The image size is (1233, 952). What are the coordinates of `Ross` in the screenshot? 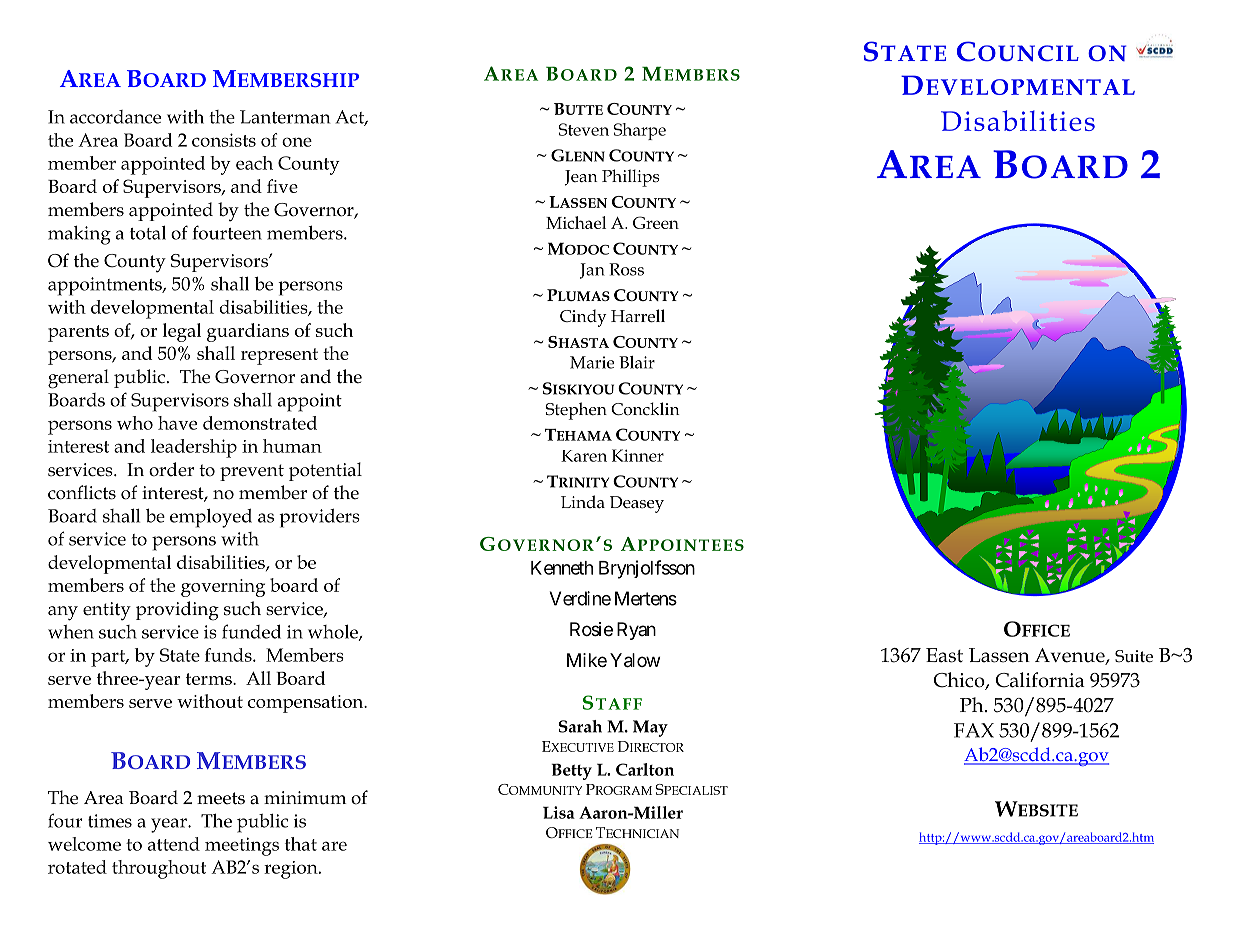 It's located at (626, 269).
